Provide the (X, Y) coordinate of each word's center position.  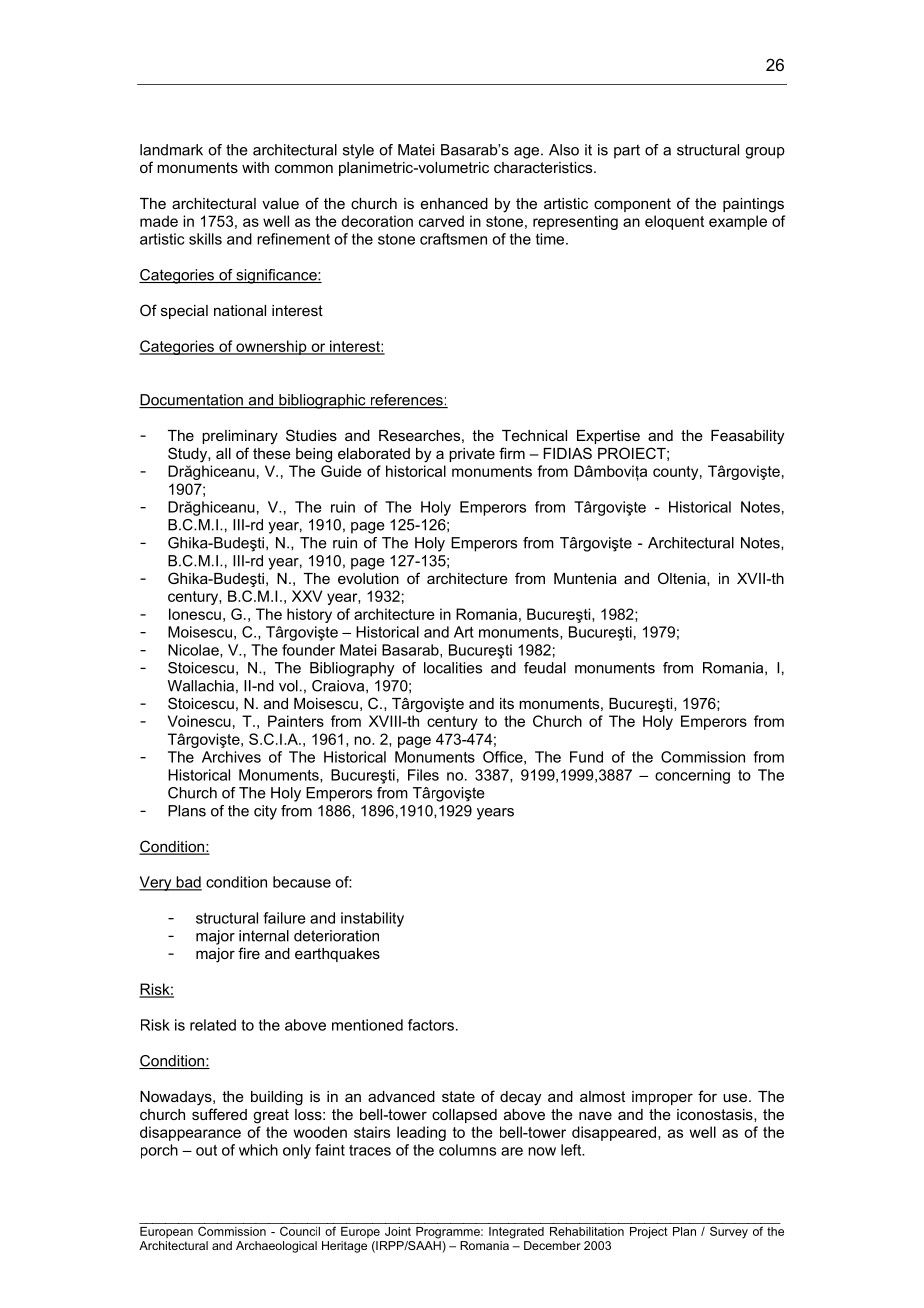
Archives (231, 757)
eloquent (674, 222)
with (255, 167)
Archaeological (276, 1247)
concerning (692, 776)
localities (453, 668)
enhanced (454, 203)
